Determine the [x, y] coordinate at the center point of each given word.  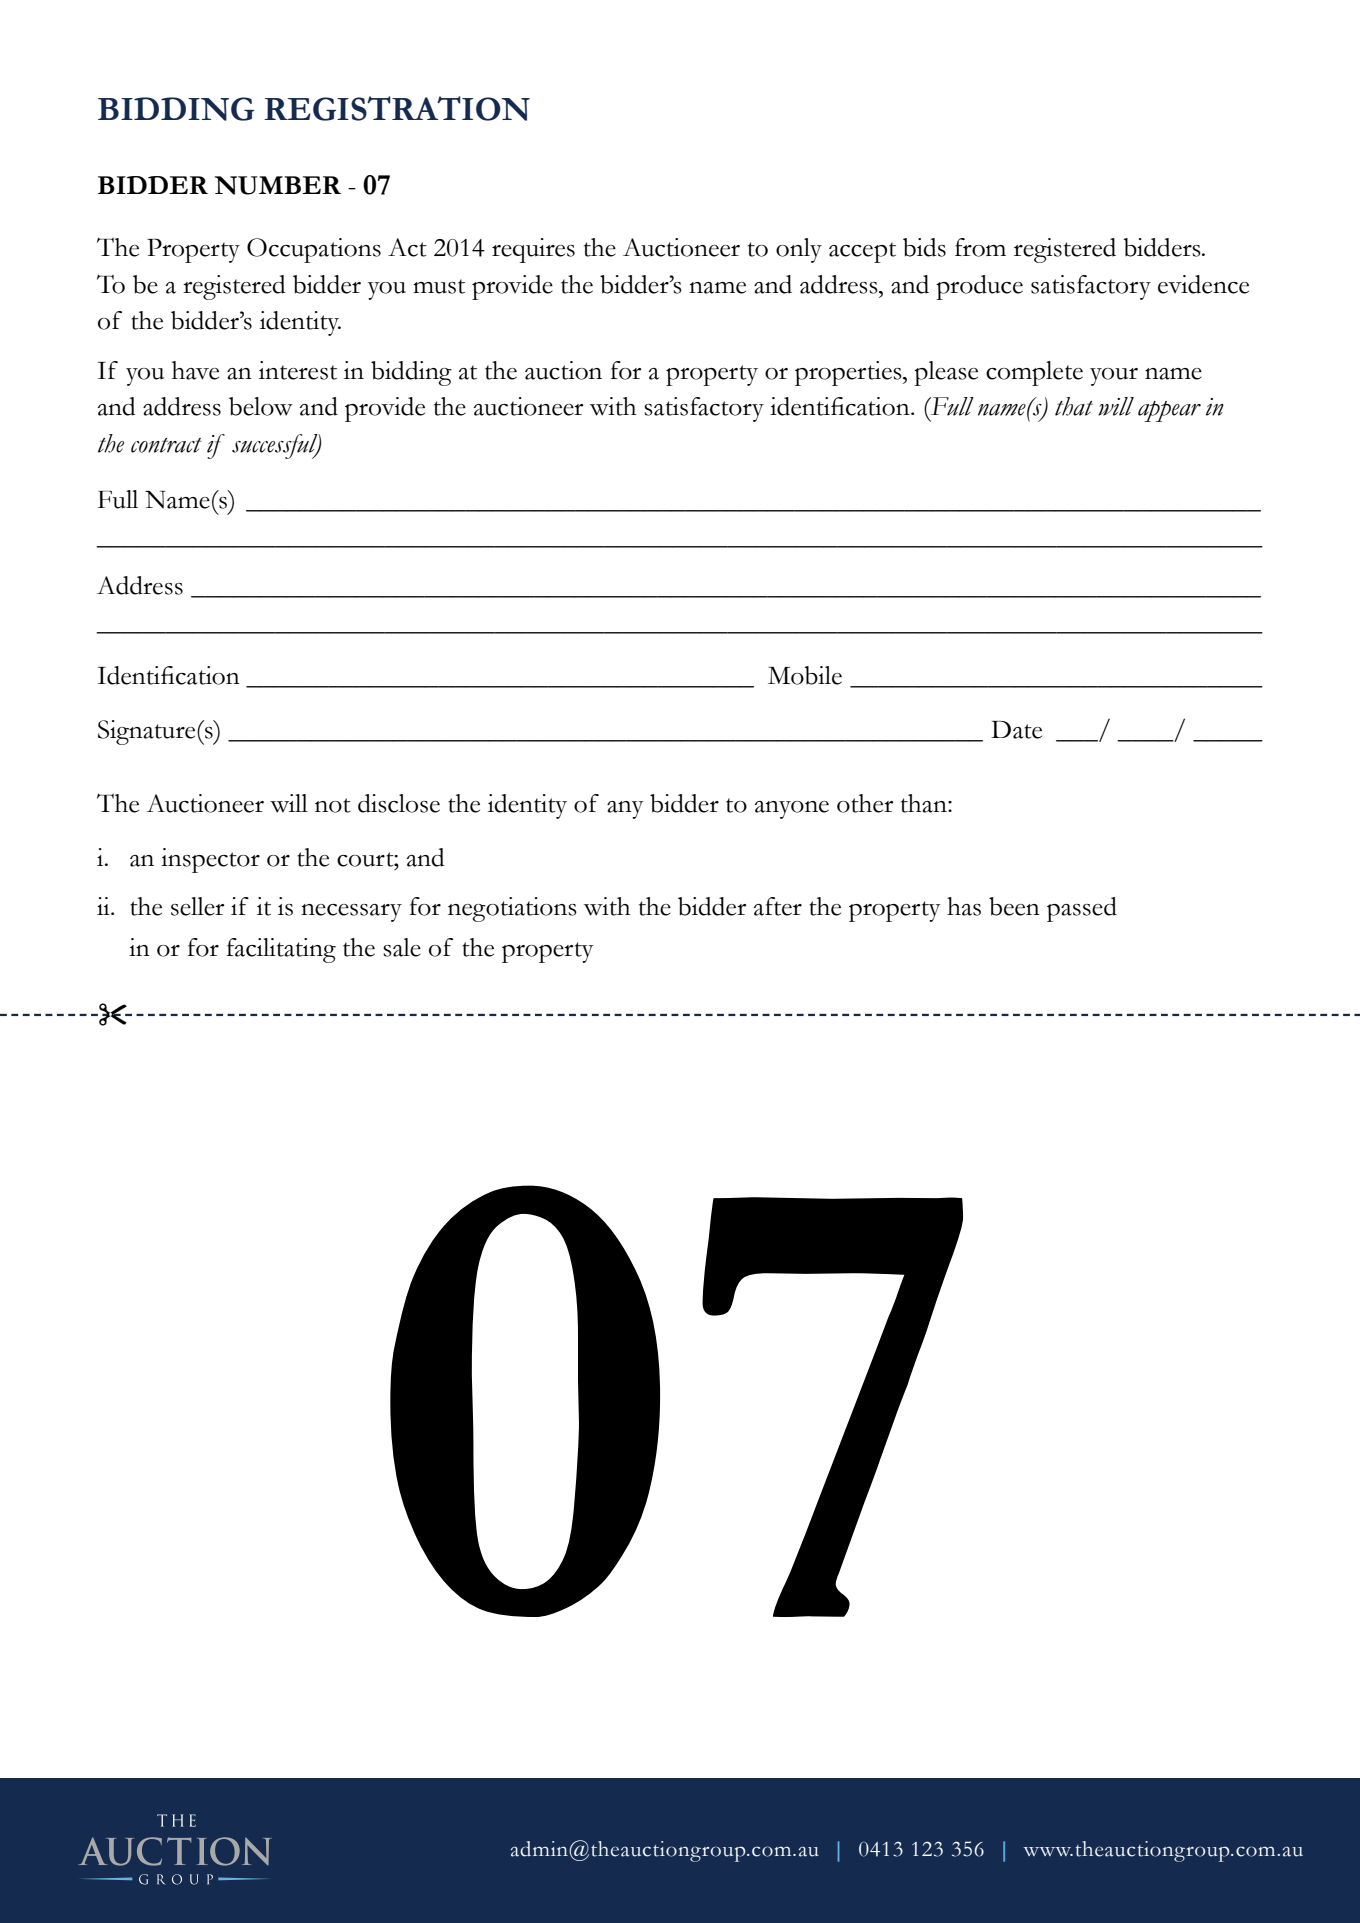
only [799, 250]
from [980, 247]
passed [1082, 909]
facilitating [281, 950]
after [778, 906]
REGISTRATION [397, 108]
